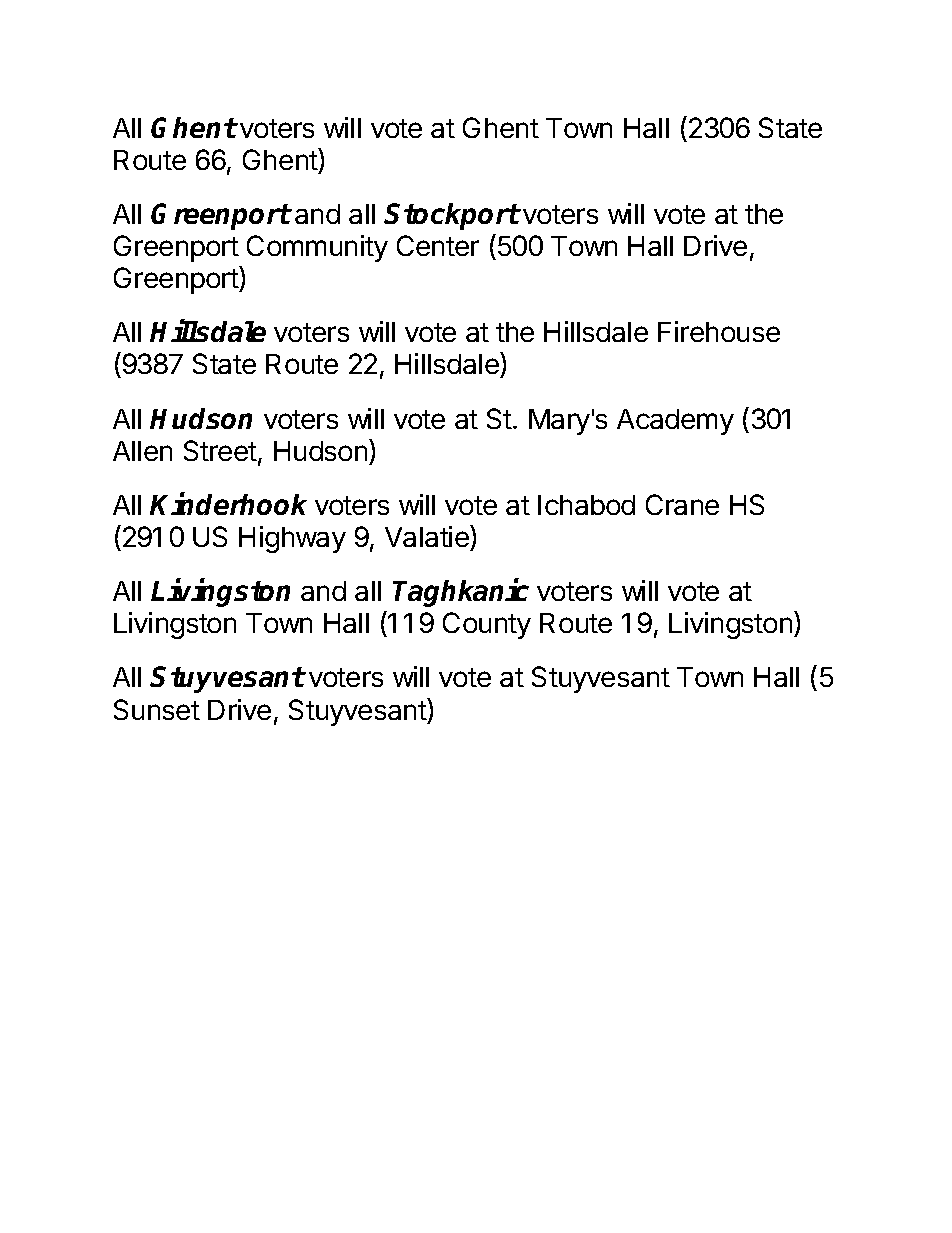 This image has height=1233, width=952. What do you see at coordinates (452, 216) in the image?
I see `Stockport` at bounding box center [452, 216].
